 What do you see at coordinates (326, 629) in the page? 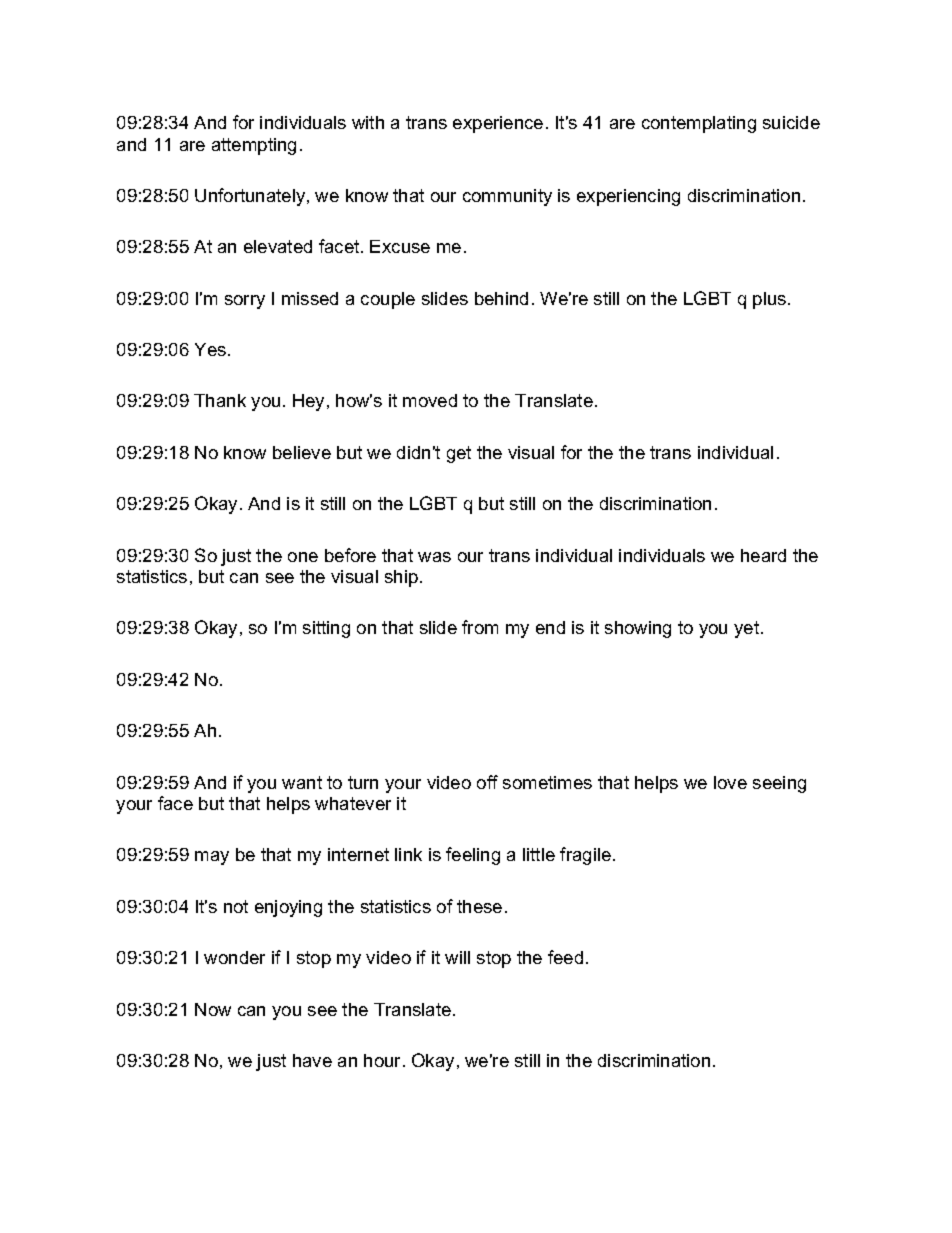
I see `sitting` at bounding box center [326, 629].
